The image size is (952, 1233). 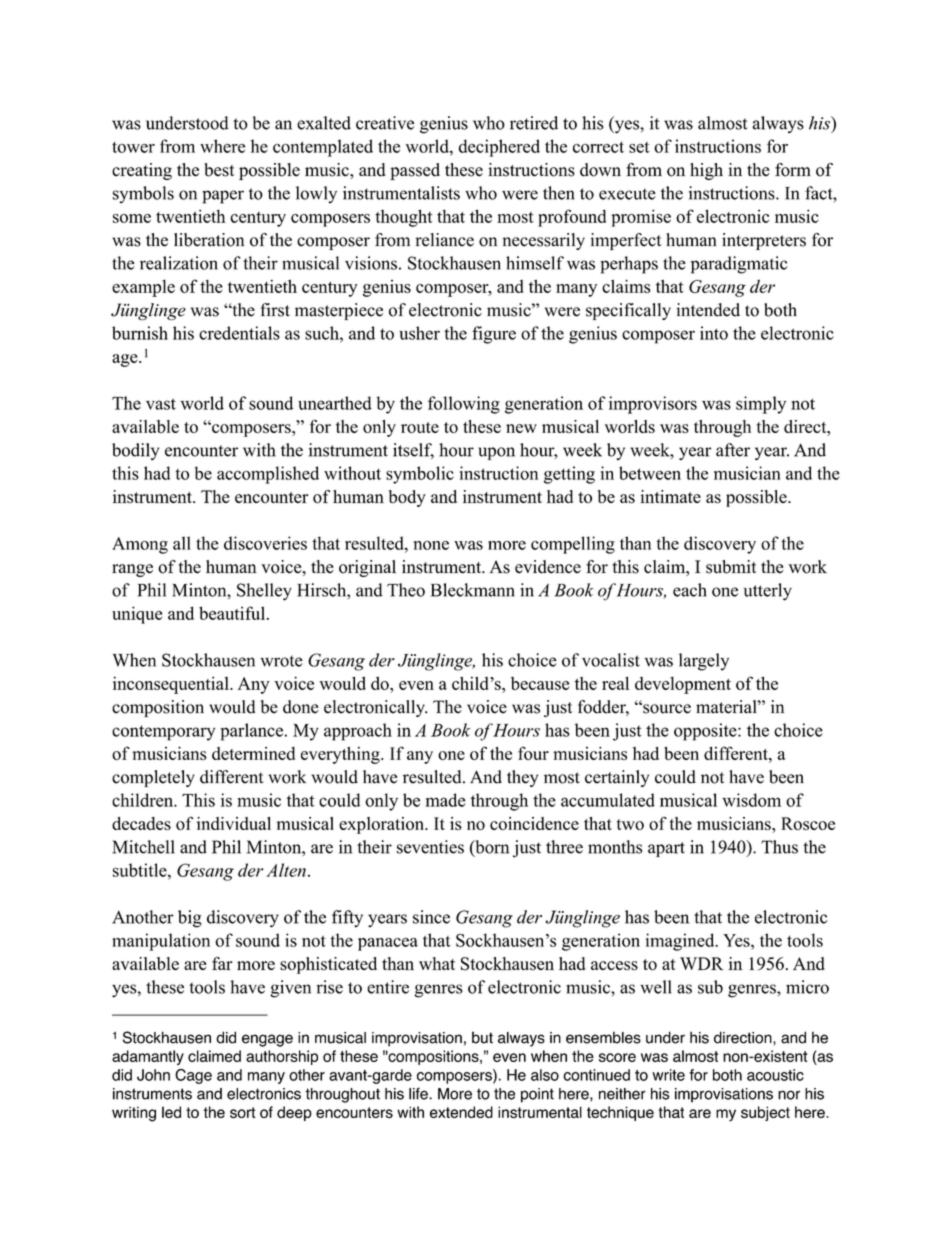 What do you see at coordinates (779, 847) in the image?
I see `Thus` at bounding box center [779, 847].
